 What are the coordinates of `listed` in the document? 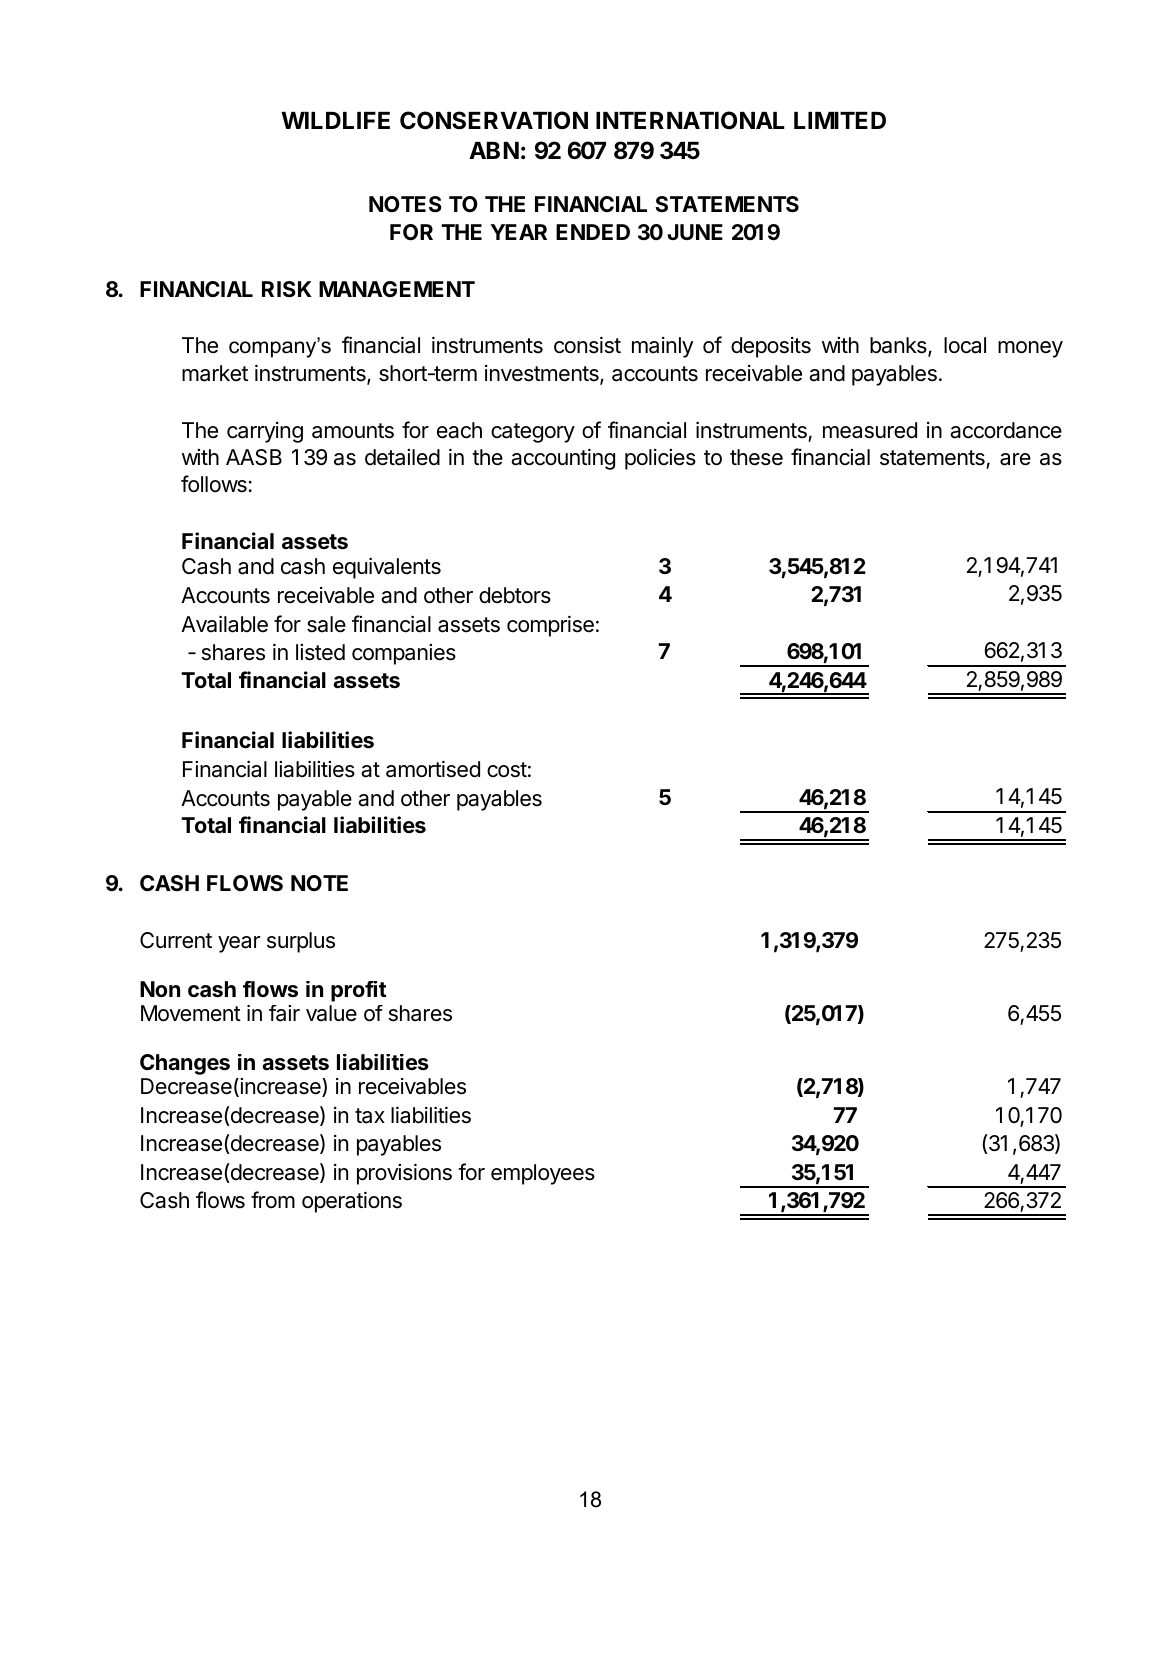 It's located at (320, 652).
